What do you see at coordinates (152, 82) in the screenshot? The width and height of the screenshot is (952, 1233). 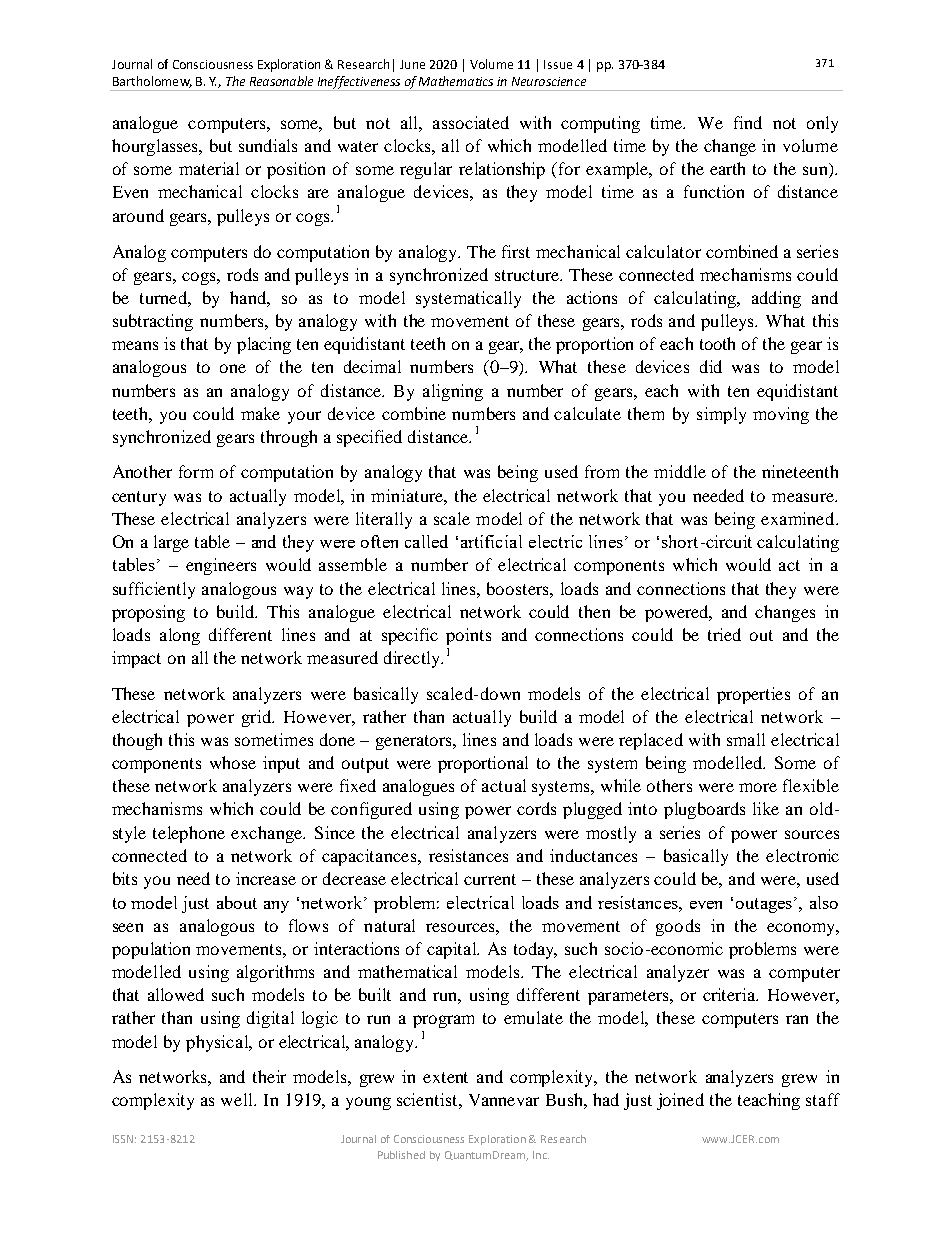 I see `Bartholomew` at bounding box center [152, 82].
